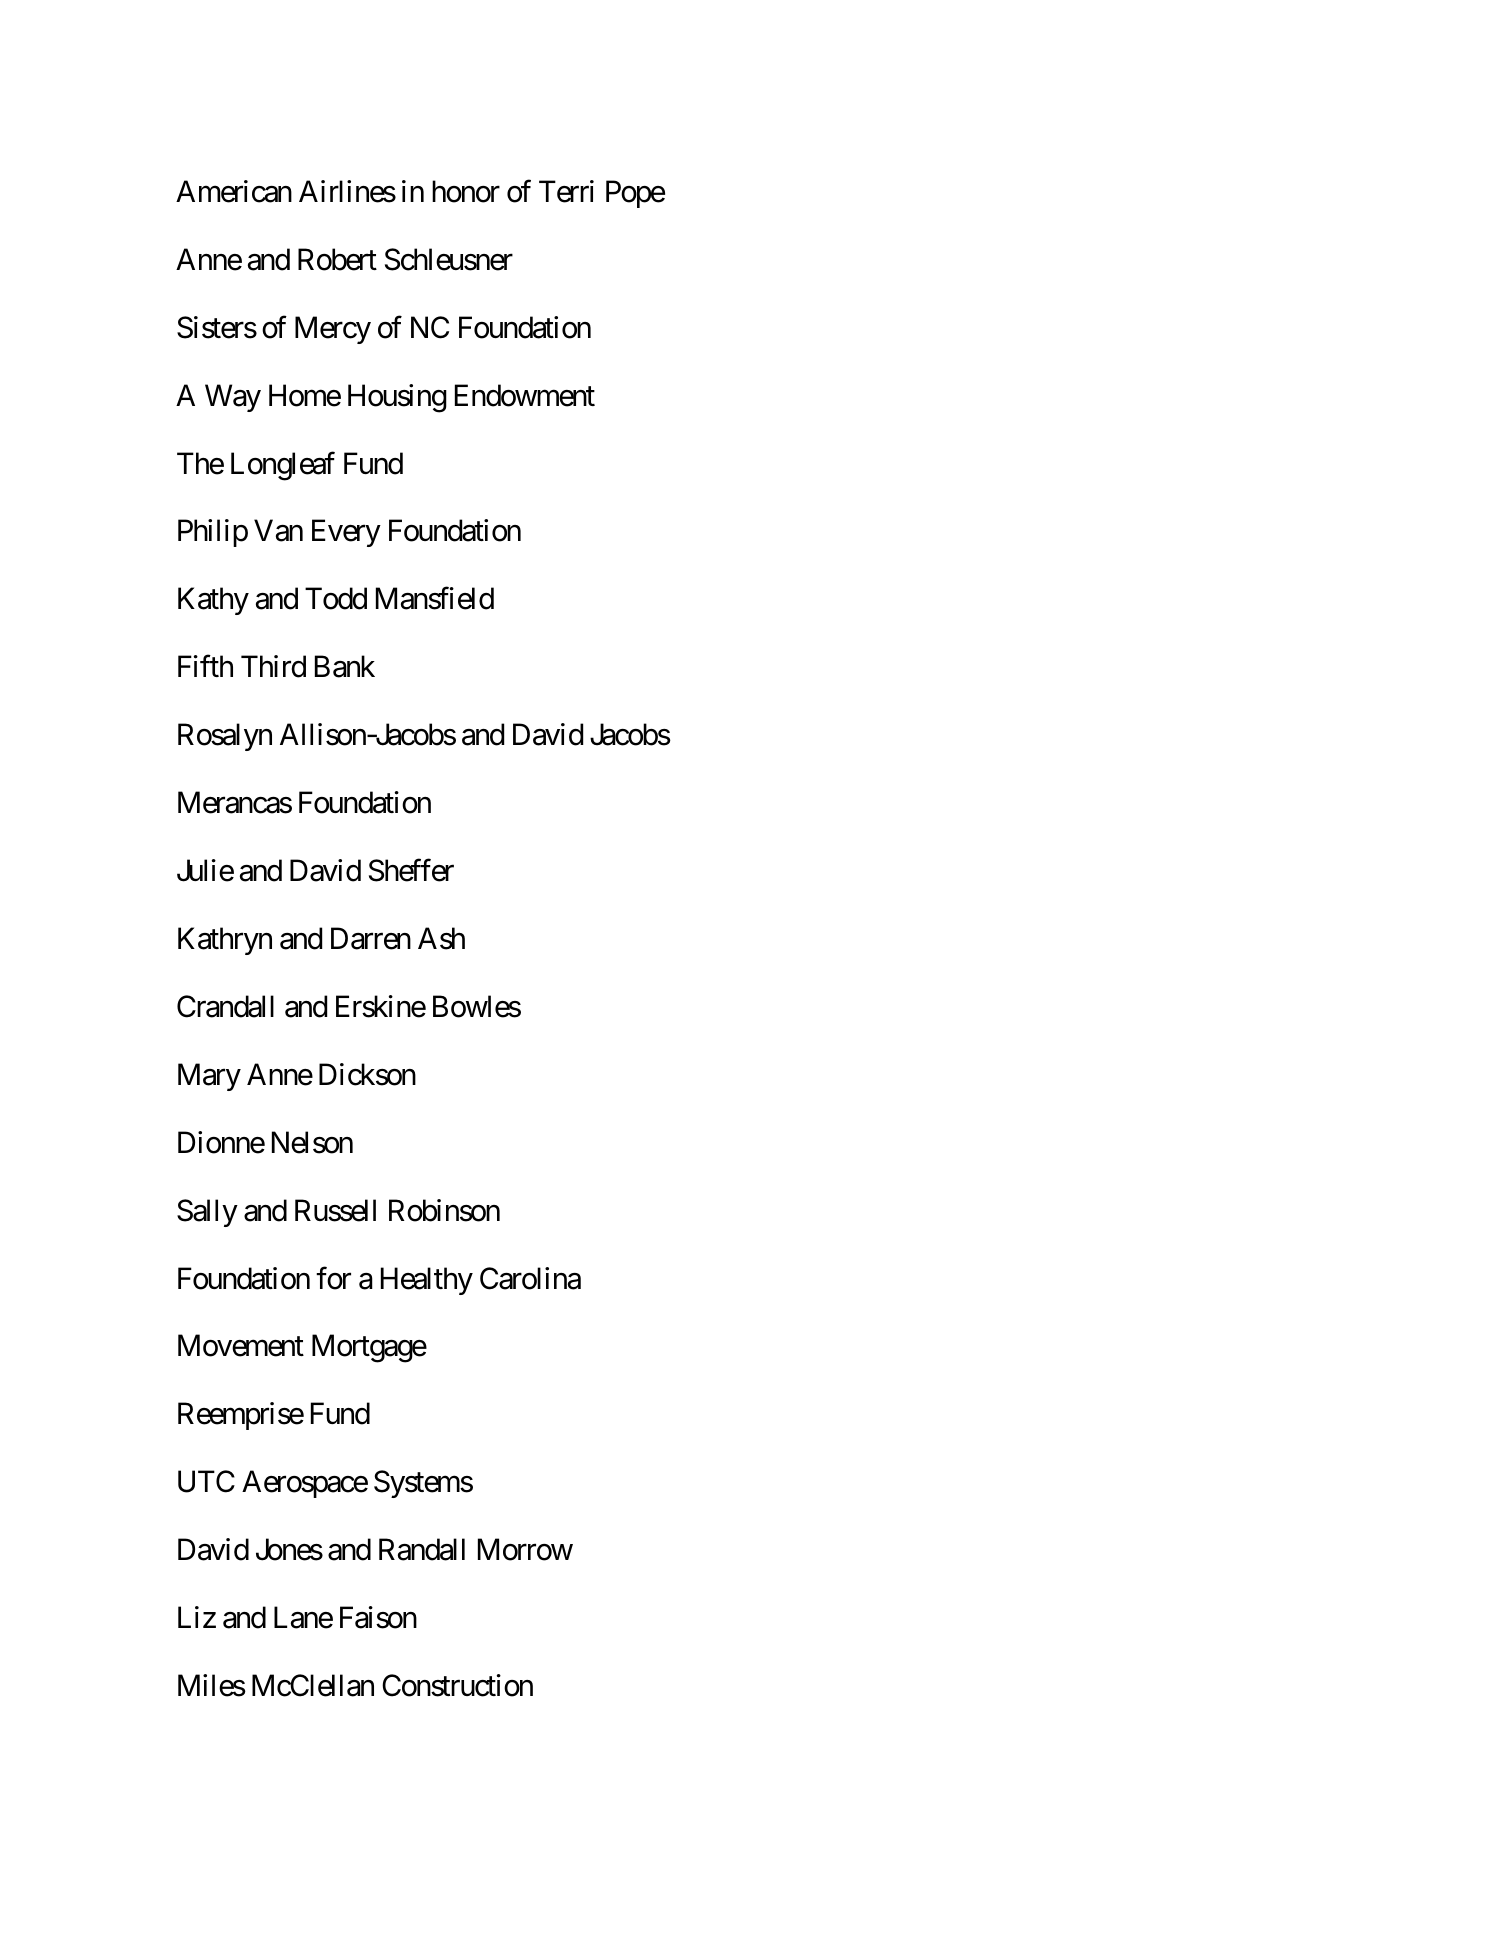 This screenshot has width=1495, height=1935. Describe the element at coordinates (530, 1278) in the screenshot. I see `Carolina` at that location.
